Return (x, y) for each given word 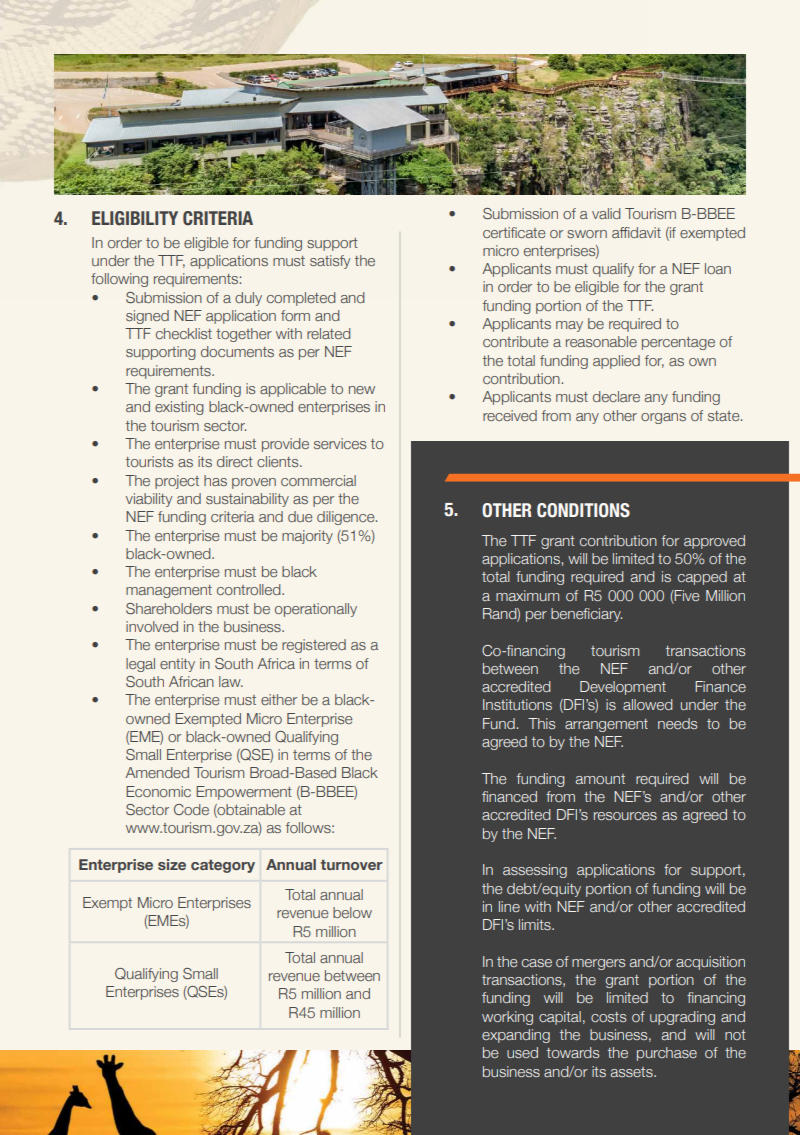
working (507, 1018)
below (352, 912)
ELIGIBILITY (135, 218)
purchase (667, 1054)
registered (314, 646)
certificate (514, 232)
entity (177, 665)
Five (686, 595)
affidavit (636, 232)
